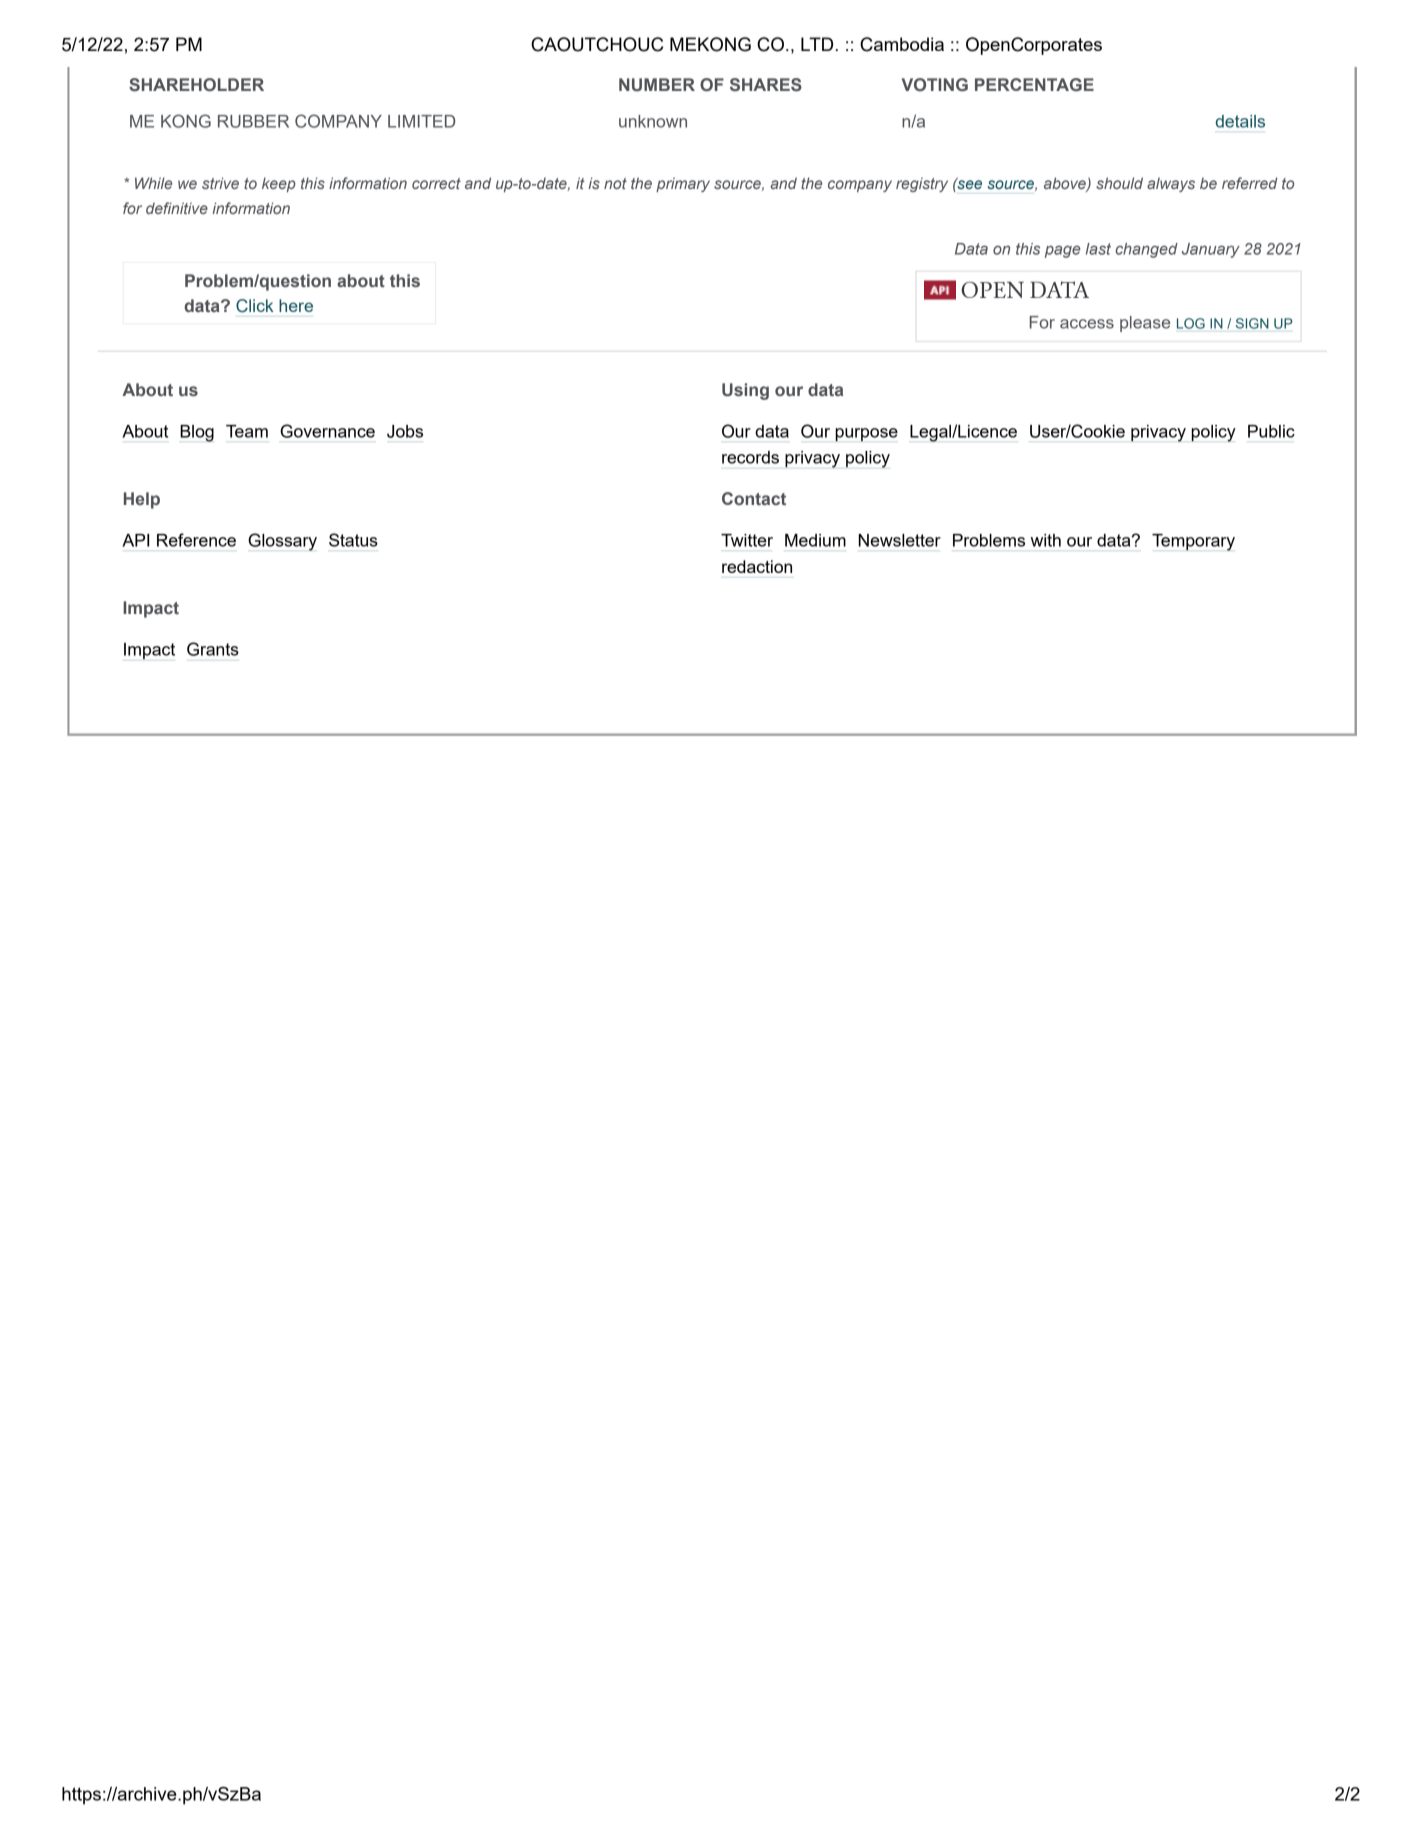 This screenshot has height=1840, width=1422. I want to click on should, so click(1119, 183).
